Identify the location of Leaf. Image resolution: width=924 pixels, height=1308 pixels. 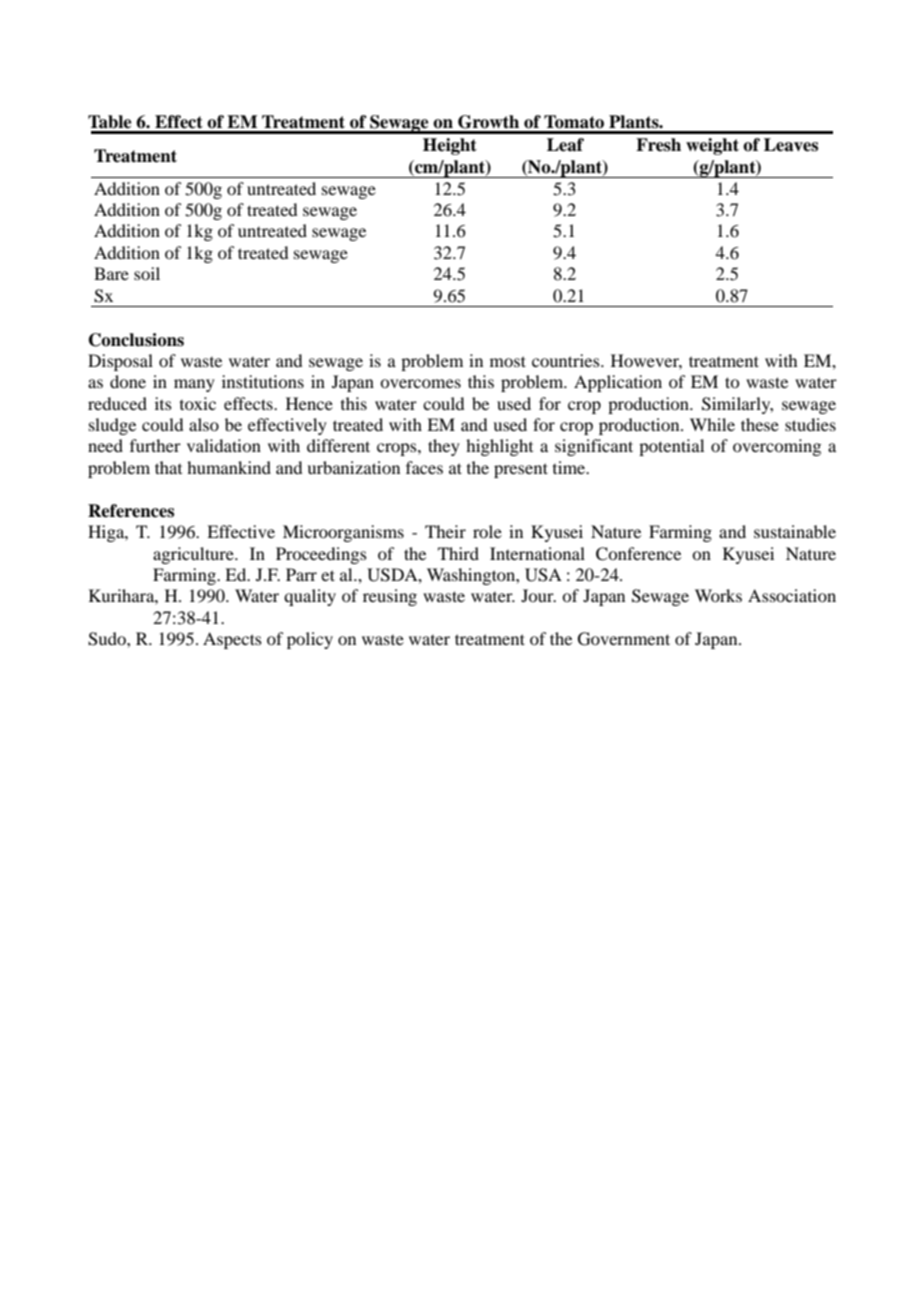
(565, 145).
